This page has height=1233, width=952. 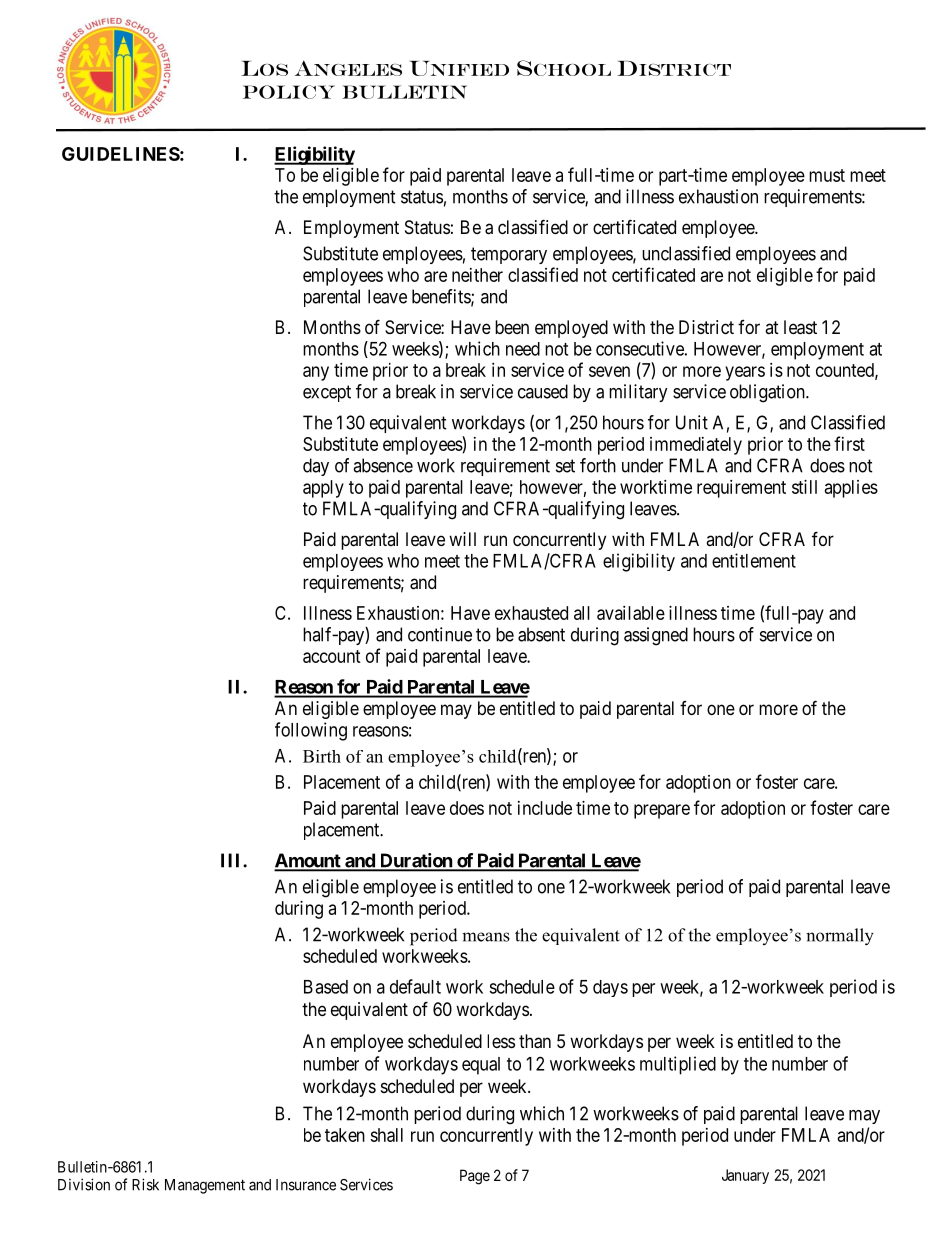 I want to click on absence, so click(x=383, y=465).
